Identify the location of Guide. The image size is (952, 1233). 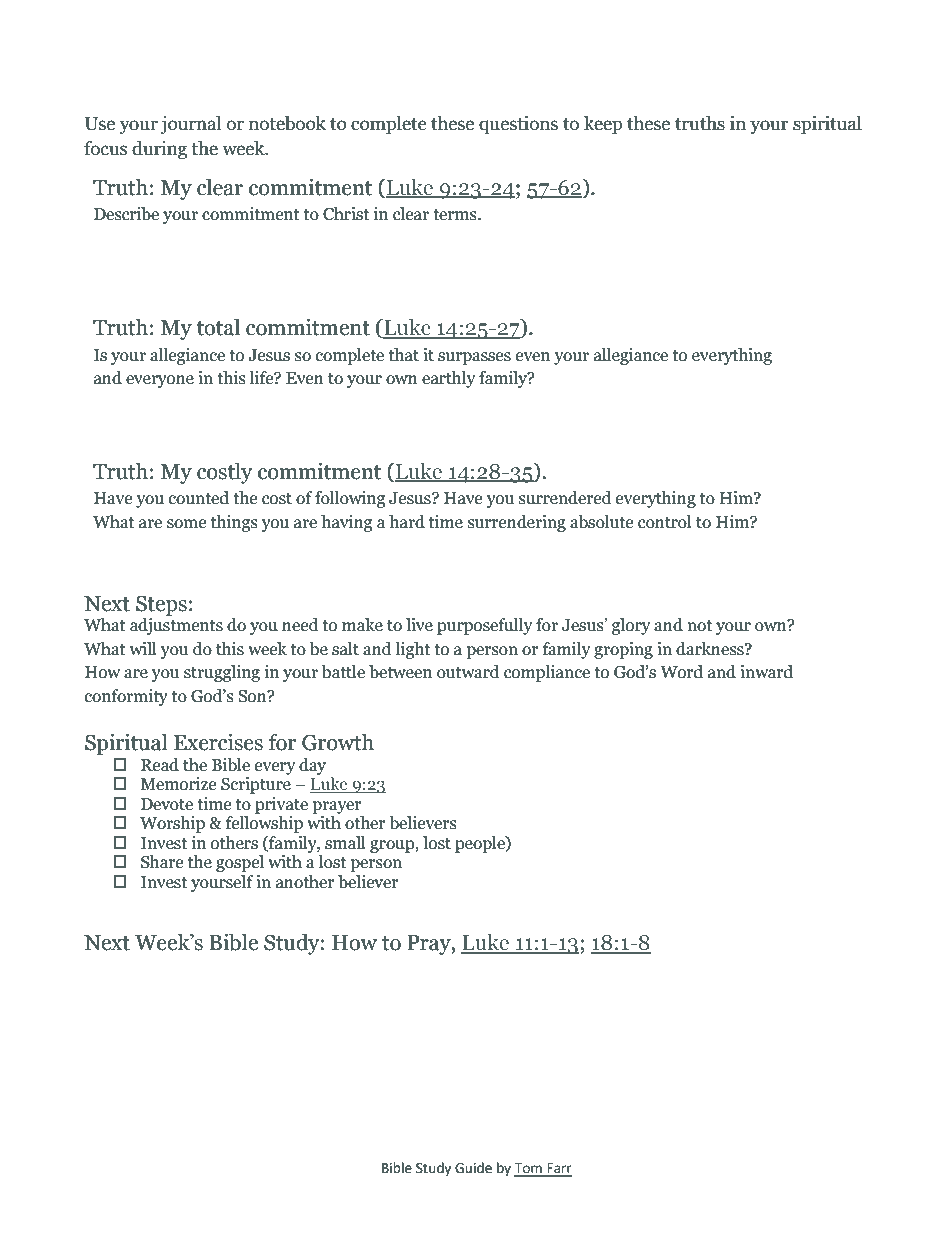
(473, 1168).
